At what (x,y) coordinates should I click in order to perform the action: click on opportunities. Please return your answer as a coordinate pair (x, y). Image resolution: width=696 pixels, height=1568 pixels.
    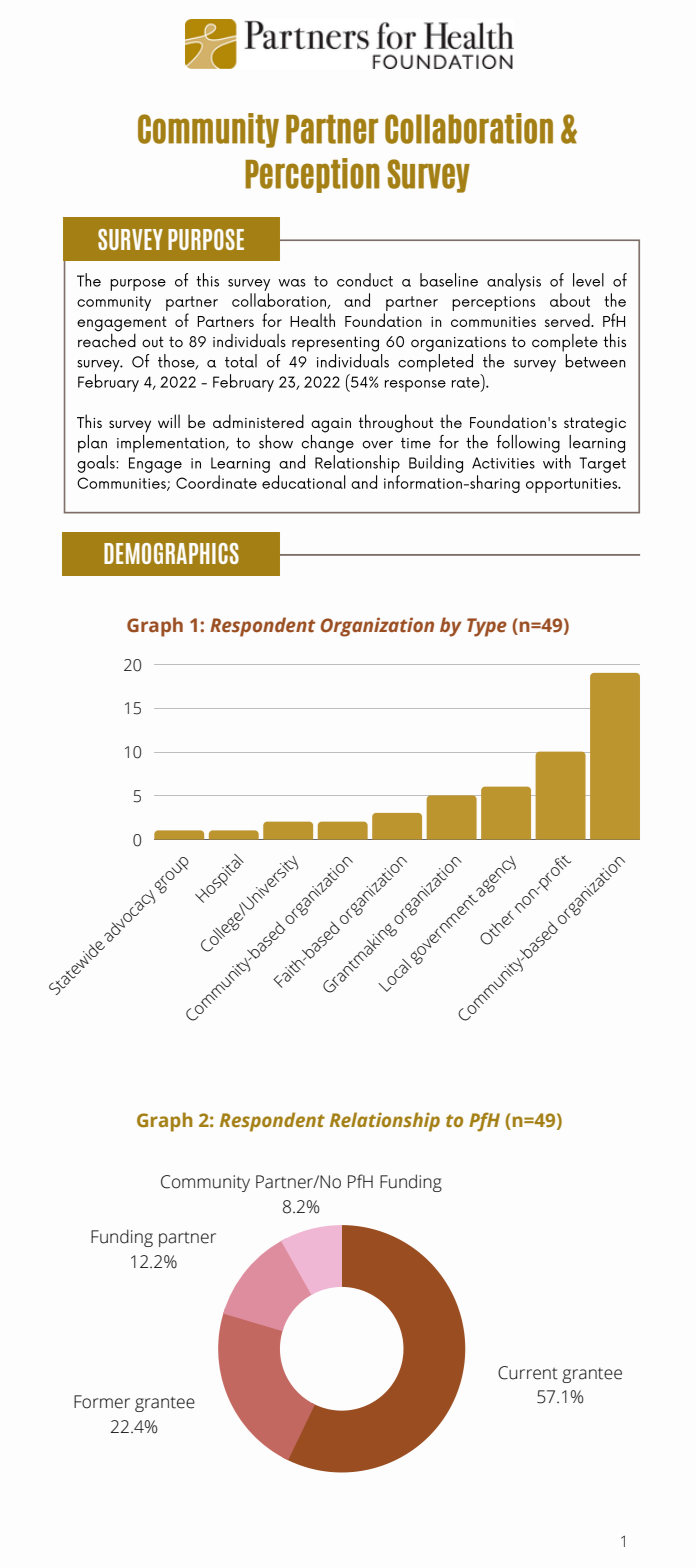
    Looking at the image, I should click on (573, 485).
